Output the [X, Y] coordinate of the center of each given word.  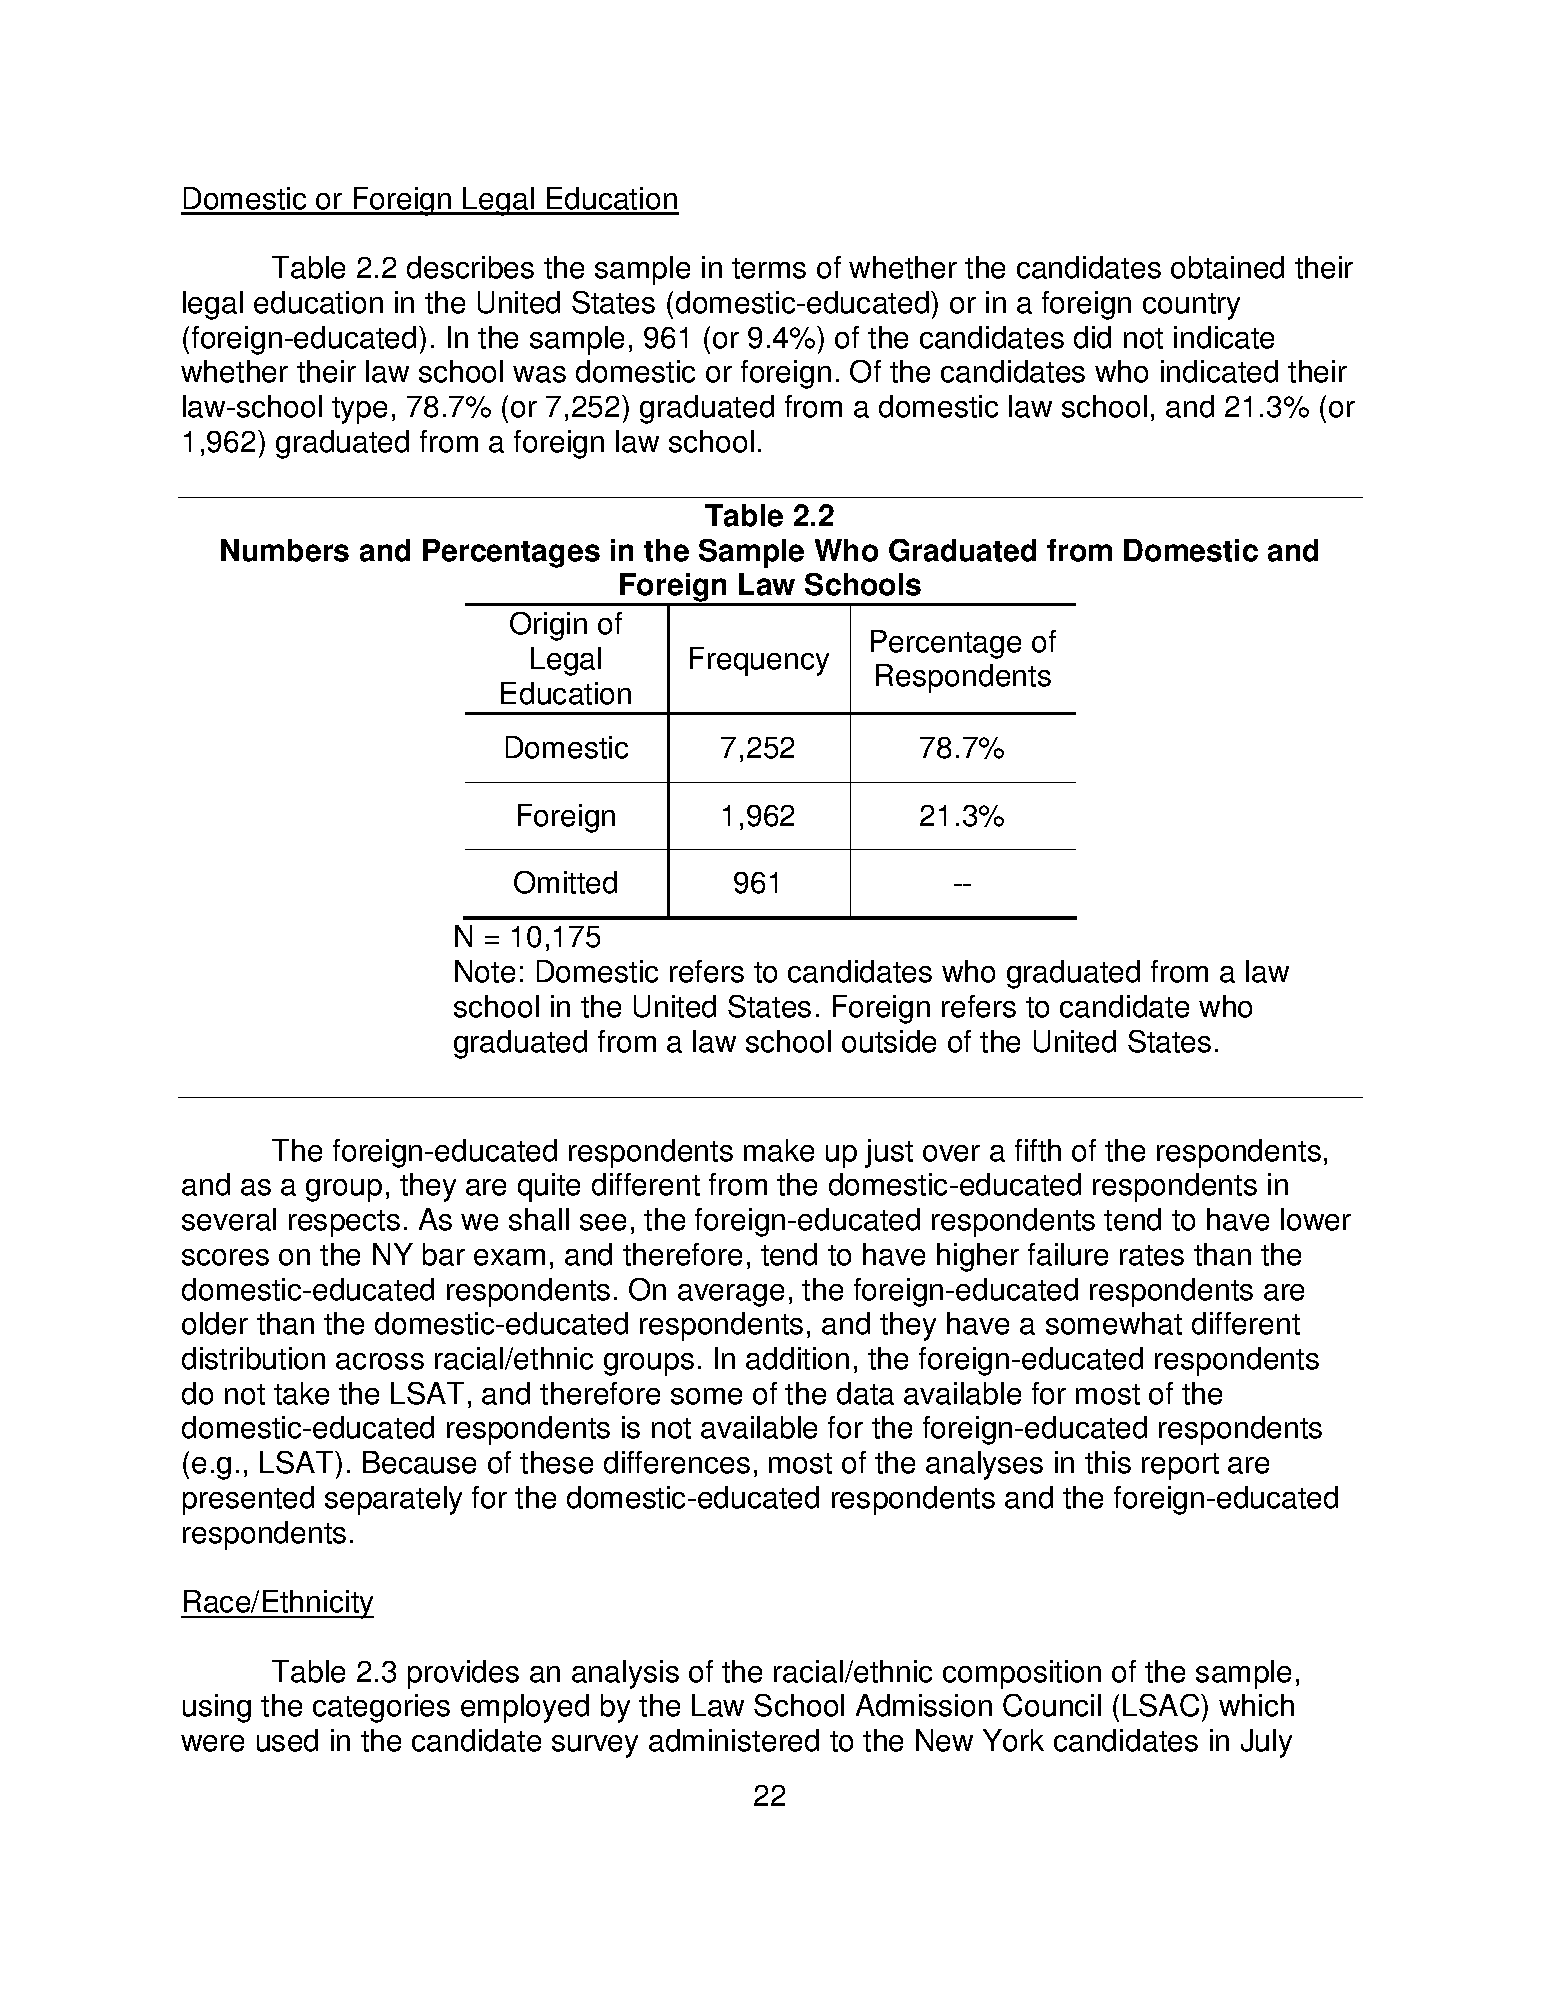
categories [381, 1708]
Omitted [565, 882]
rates [1152, 1255]
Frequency [759, 661]
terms [769, 268]
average [731, 1295]
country [1191, 306]
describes [470, 267]
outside [889, 1041]
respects [344, 1223]
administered [734, 1740]
